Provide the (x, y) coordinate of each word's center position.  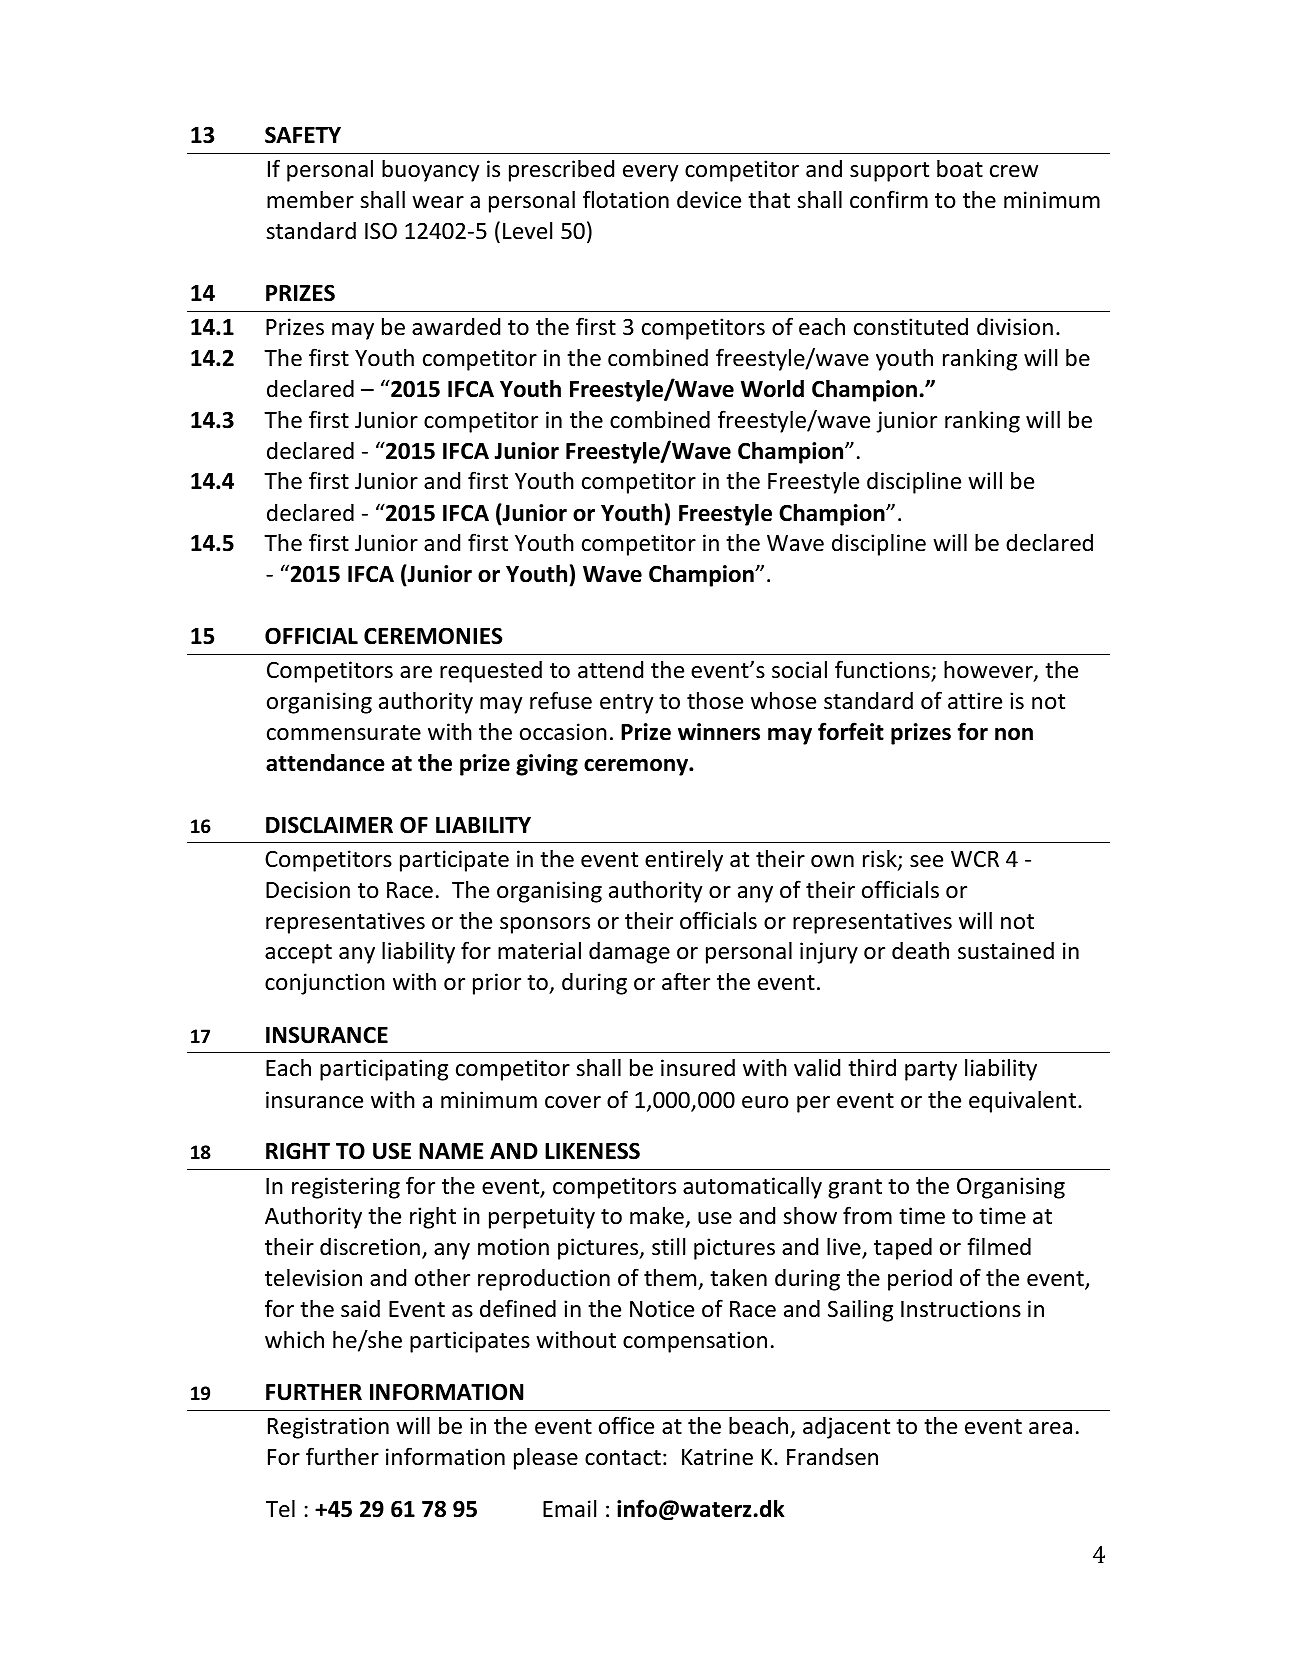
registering (346, 1188)
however (989, 670)
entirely (684, 861)
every (650, 173)
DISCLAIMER (329, 825)
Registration (328, 1428)
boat (960, 168)
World (772, 388)
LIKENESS (592, 1151)
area (1050, 1428)
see (926, 861)
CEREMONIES (433, 636)
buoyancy (430, 170)
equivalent (1024, 1101)
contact (623, 1458)
